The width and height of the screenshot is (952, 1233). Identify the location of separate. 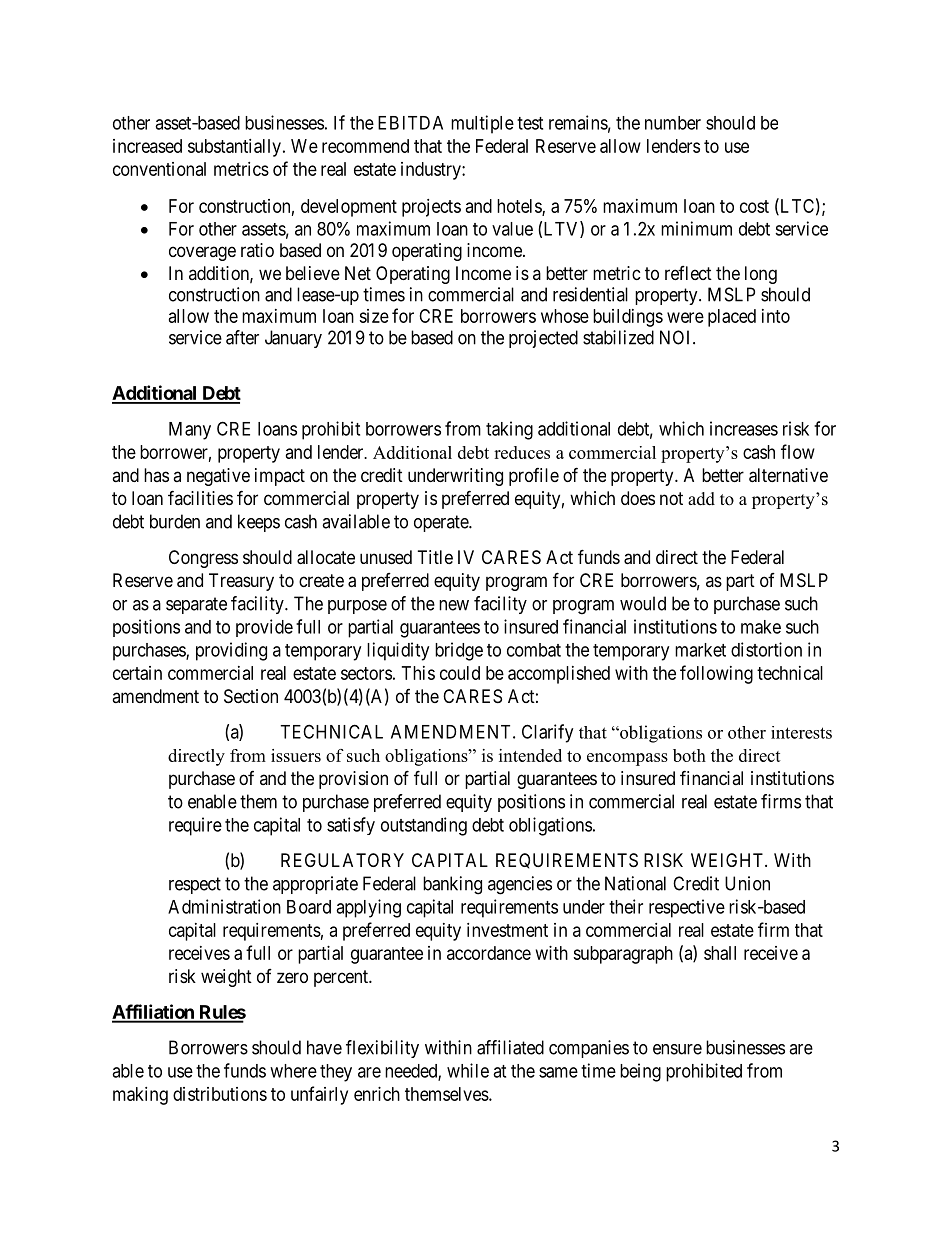
(196, 605).
